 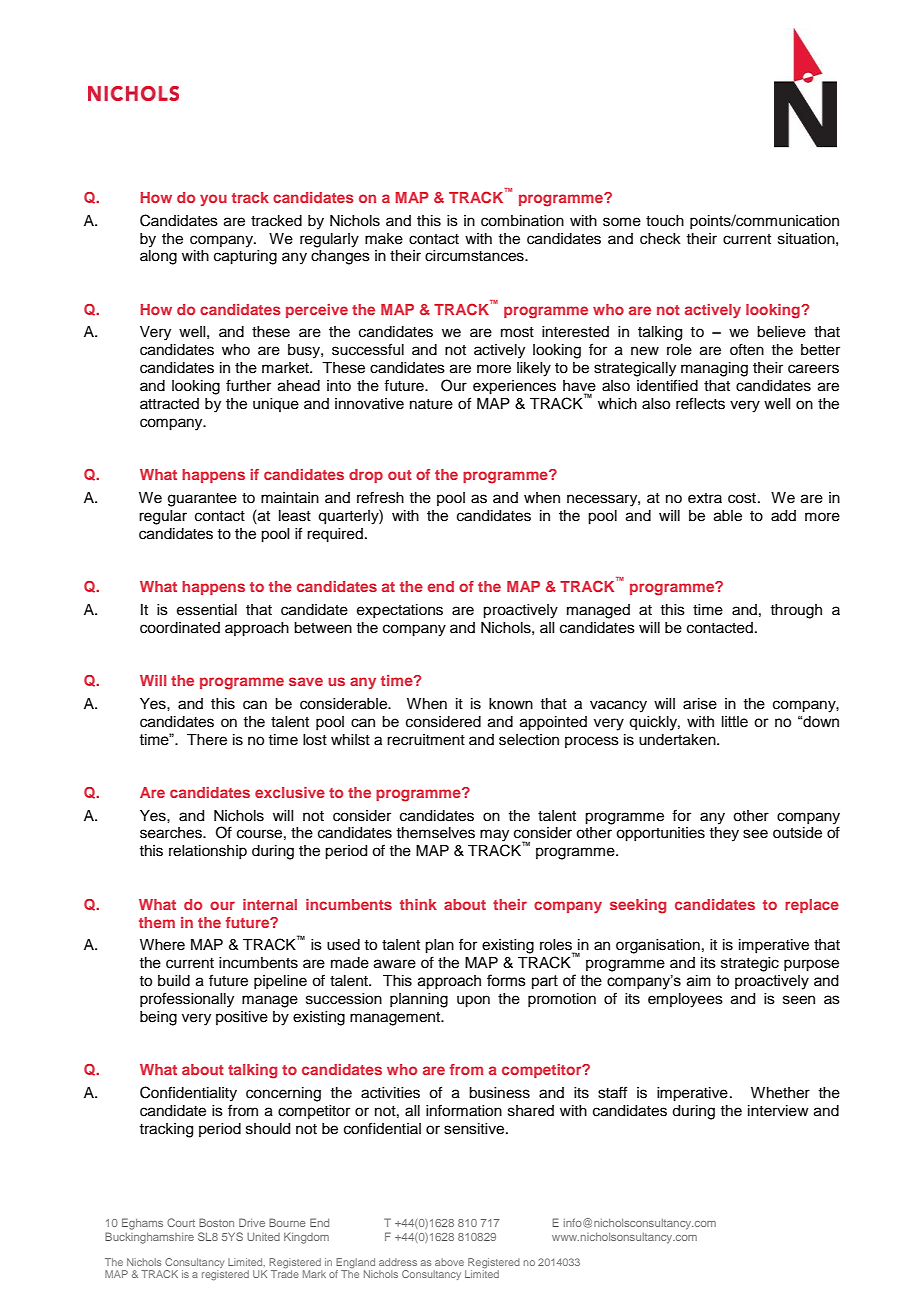 What do you see at coordinates (216, 1222) in the page?
I see `Boston` at bounding box center [216, 1222].
